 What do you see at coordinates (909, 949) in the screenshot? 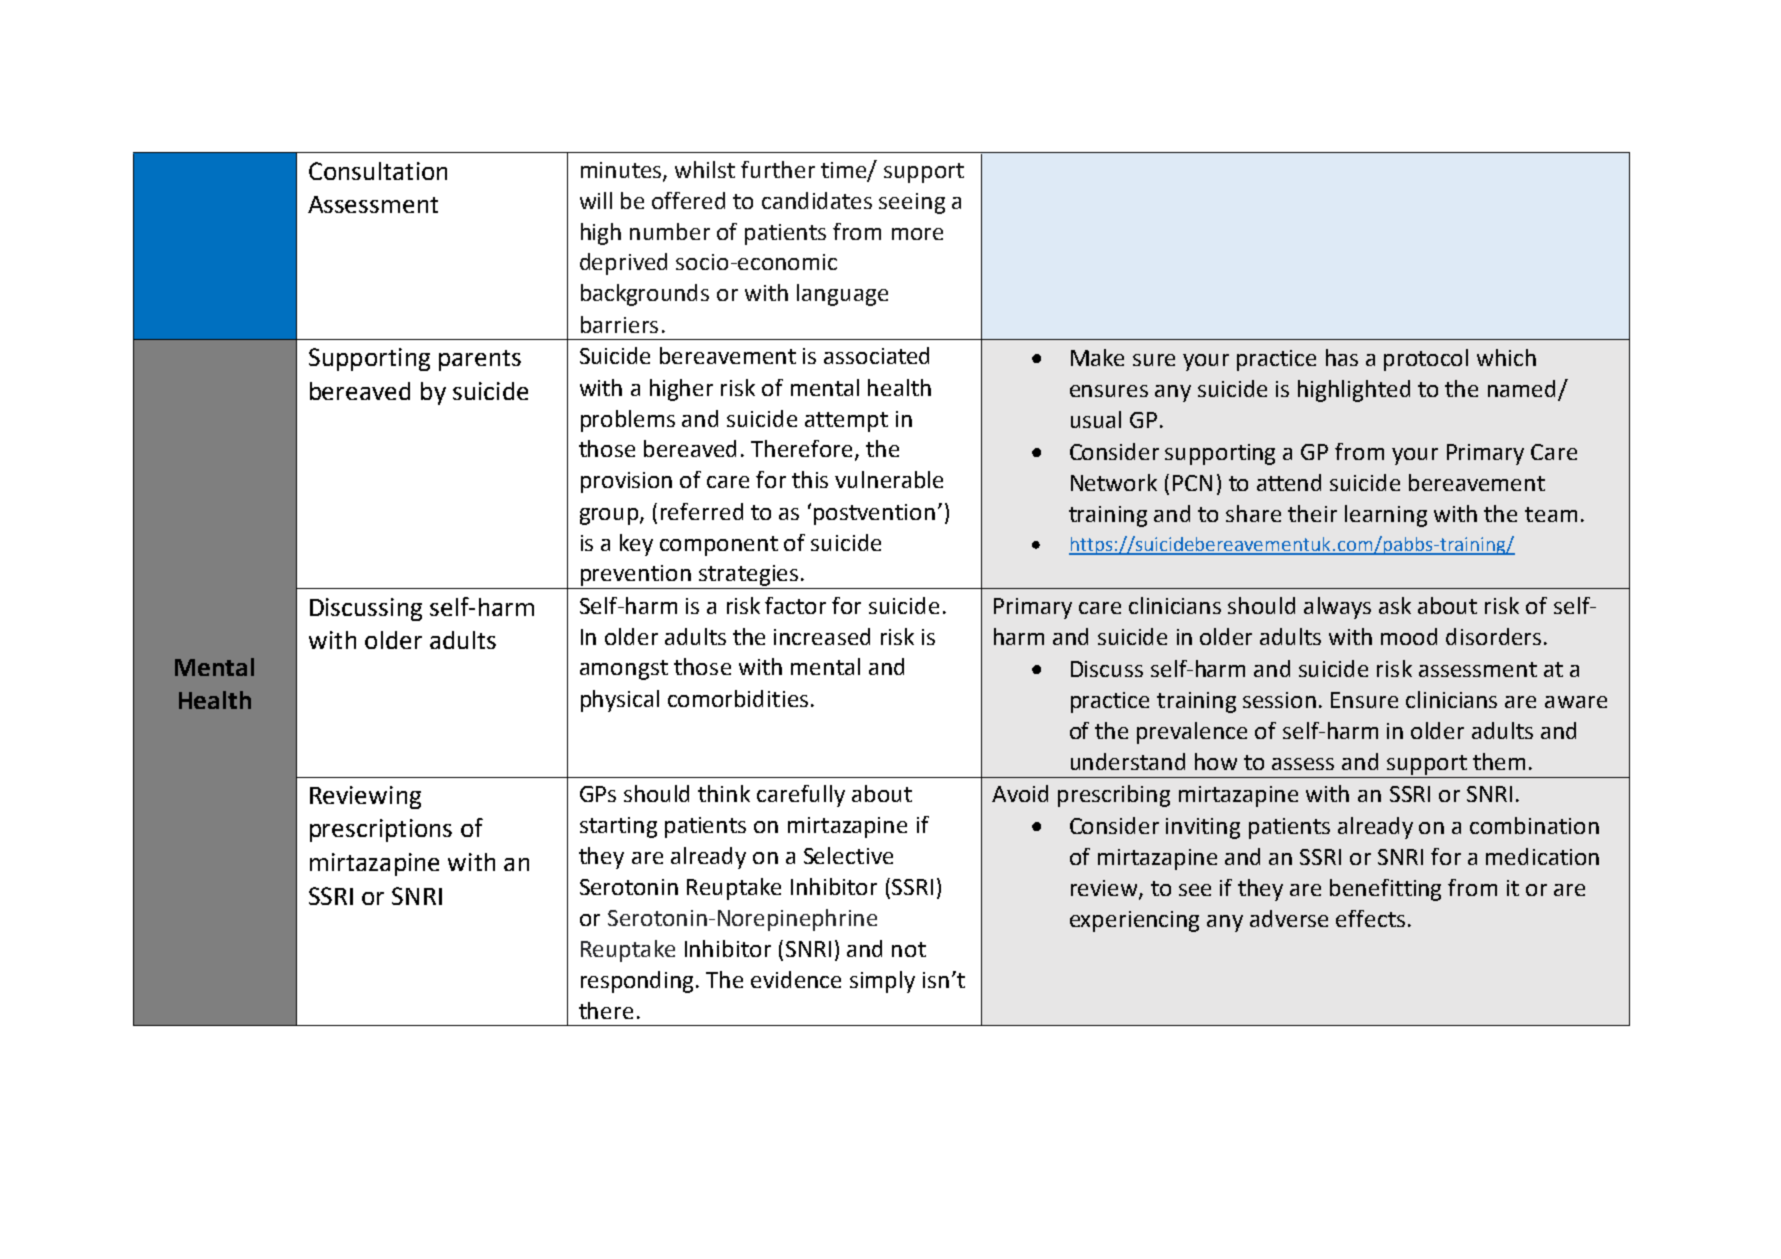
I see `not` at bounding box center [909, 949].
